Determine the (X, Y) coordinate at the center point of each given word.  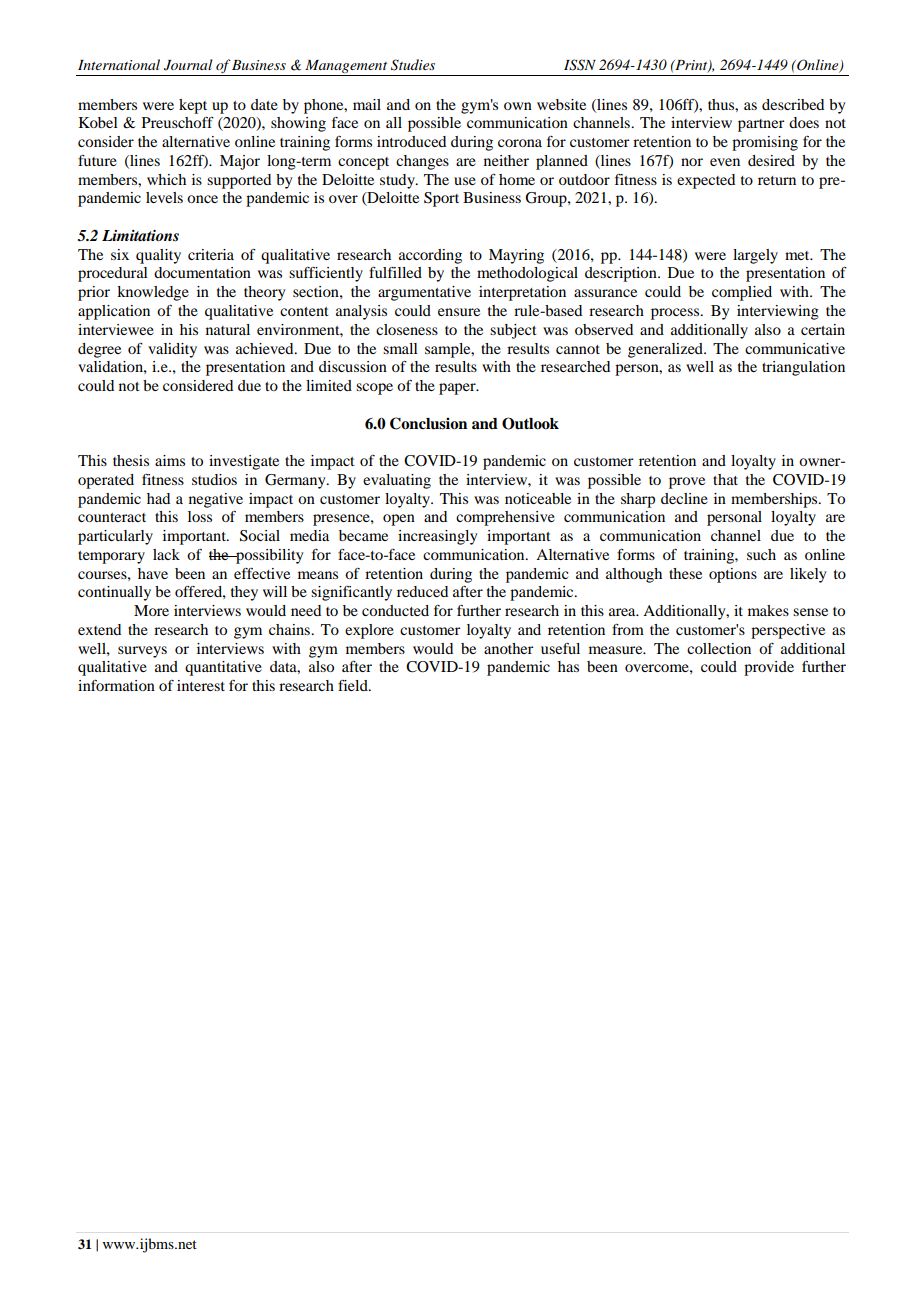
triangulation (803, 368)
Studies (413, 65)
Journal (188, 65)
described (793, 104)
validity (172, 350)
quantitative (223, 668)
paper (458, 389)
